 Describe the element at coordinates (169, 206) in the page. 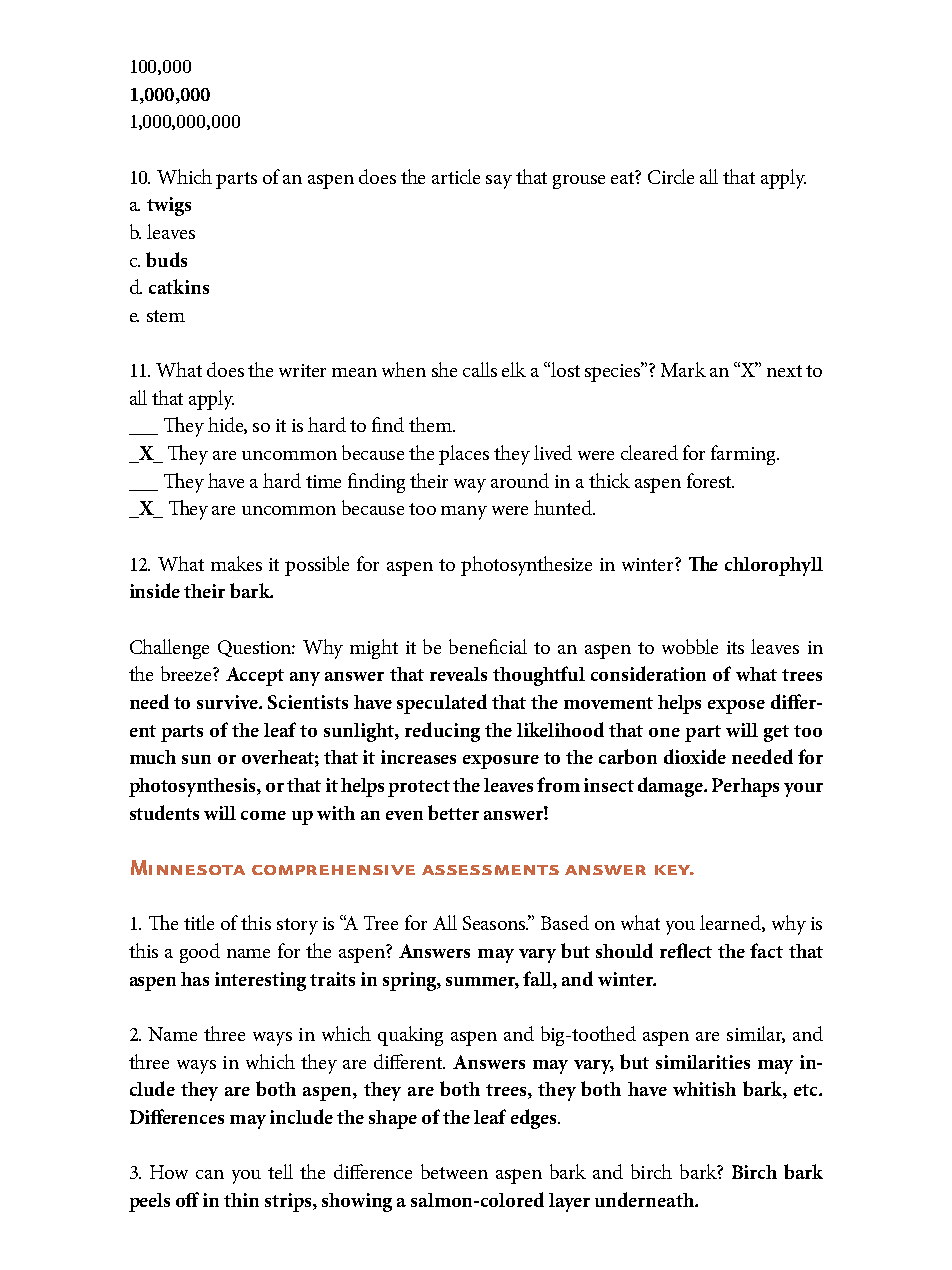

I see `twigs` at that location.
